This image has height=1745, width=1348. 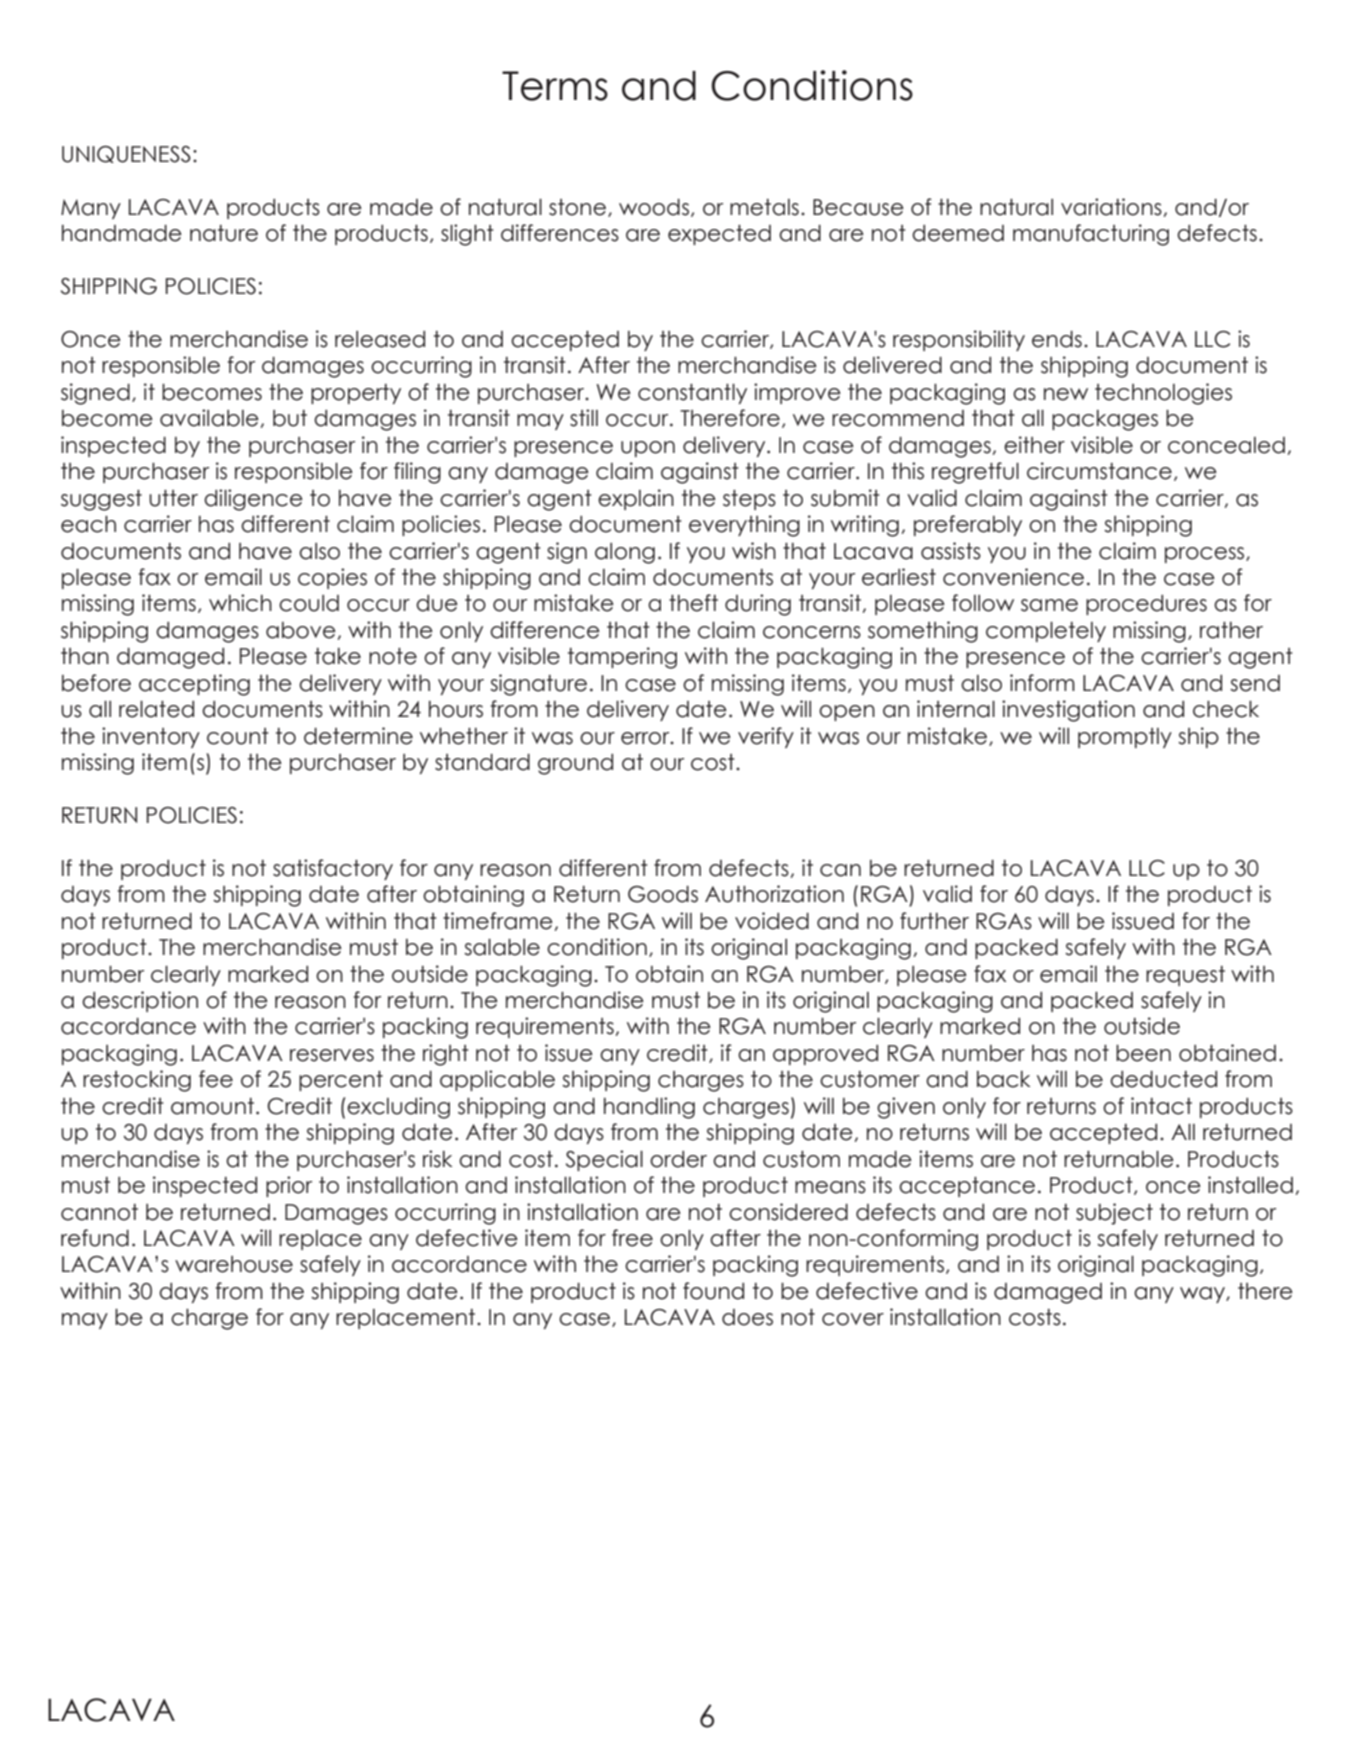 What do you see at coordinates (663, 894) in the image?
I see `Goods` at bounding box center [663, 894].
